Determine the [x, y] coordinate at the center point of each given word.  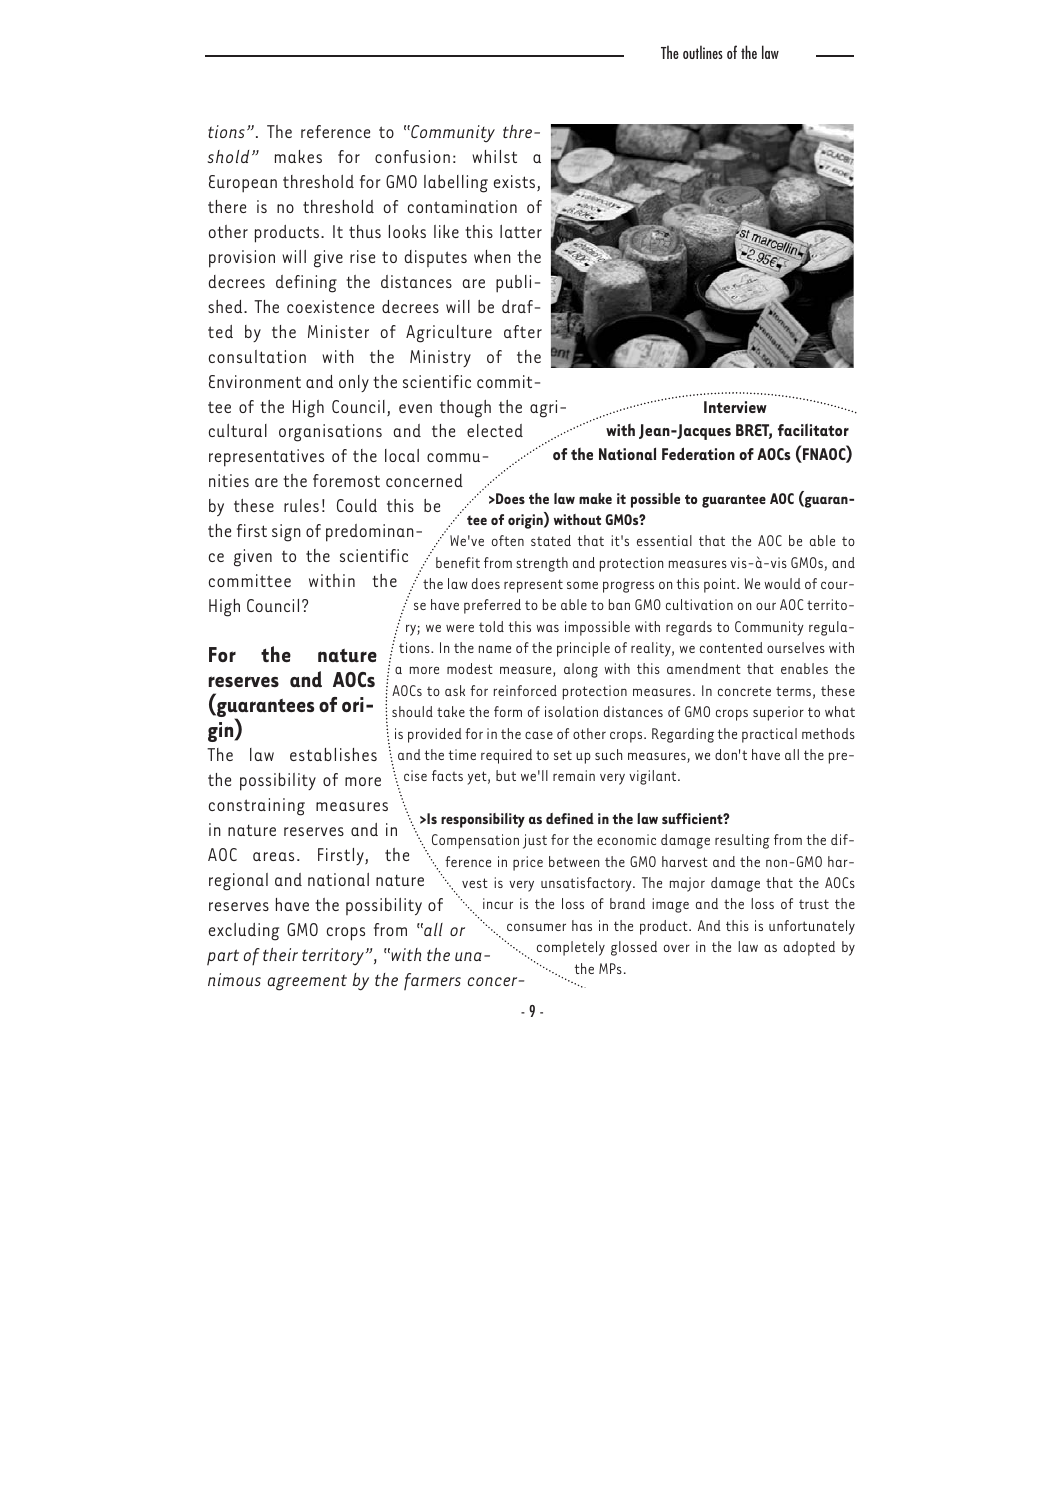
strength [542, 564]
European [243, 184]
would [782, 583]
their [280, 954]
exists [516, 183]
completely [571, 948]
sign [286, 533]
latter [521, 231]
